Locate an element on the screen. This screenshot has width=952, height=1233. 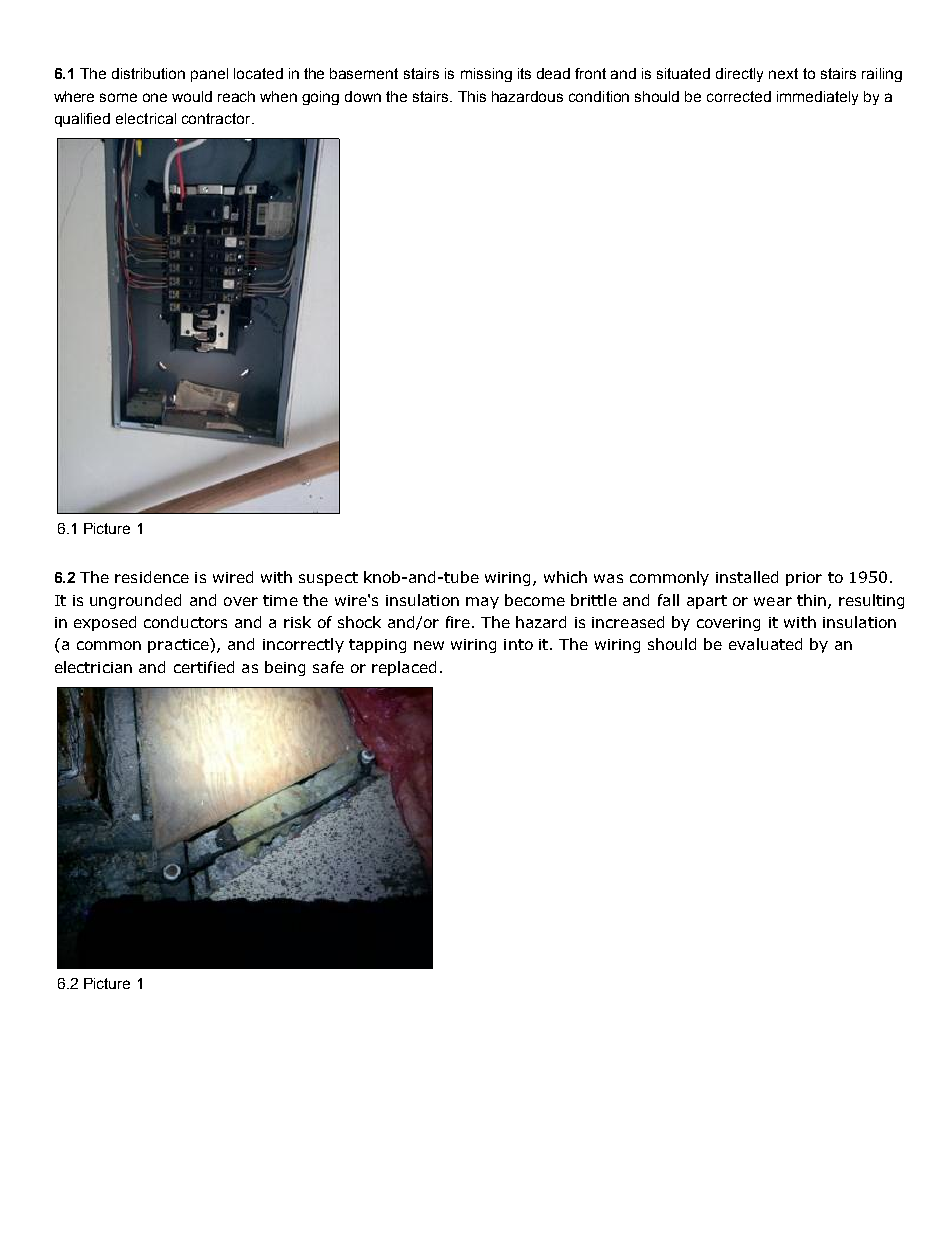
practice is located at coordinates (179, 645).
